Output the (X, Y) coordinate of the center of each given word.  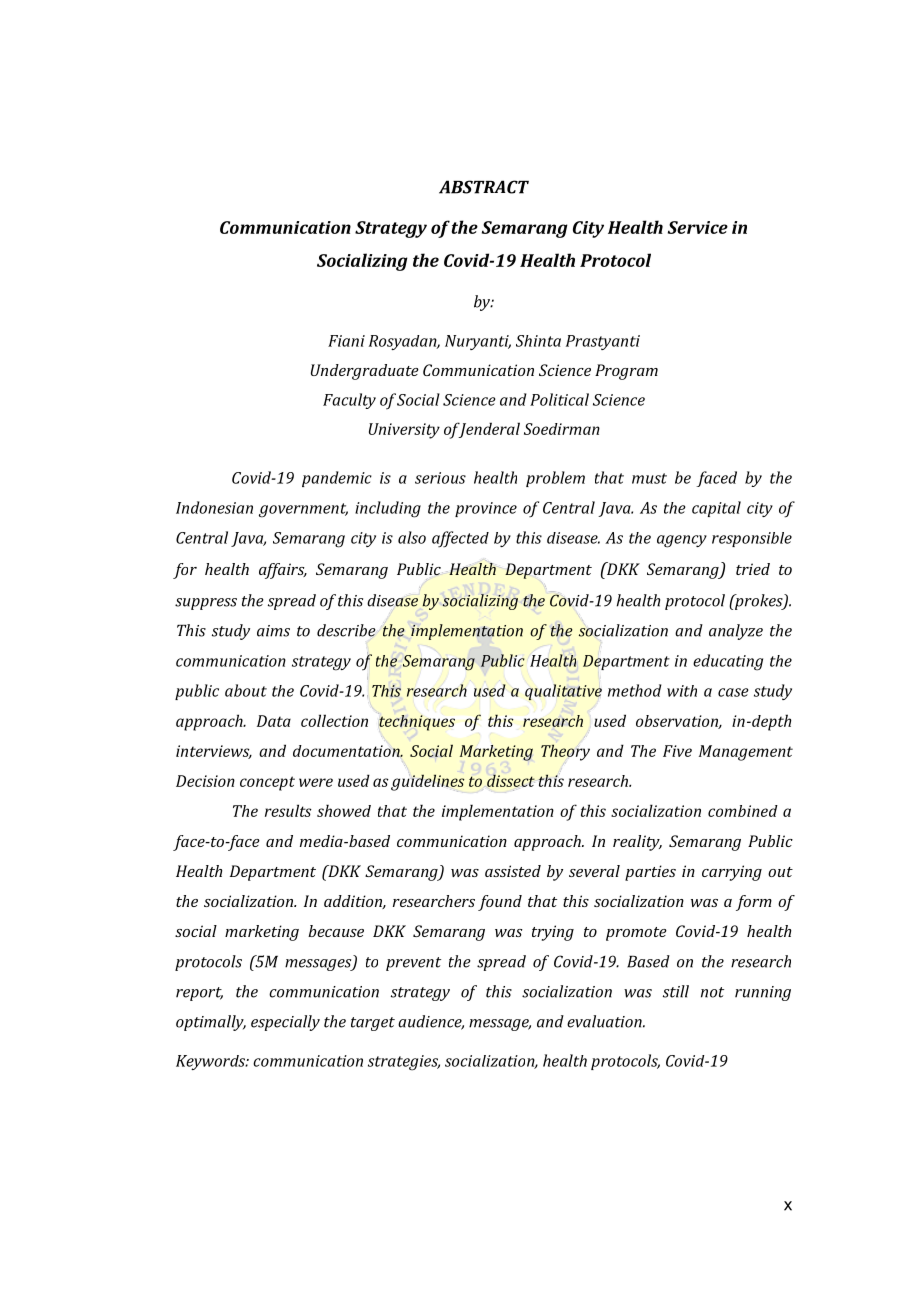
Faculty (349, 401)
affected (460, 539)
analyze (736, 632)
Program (626, 372)
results (288, 810)
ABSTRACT (484, 187)
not (712, 992)
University (404, 431)
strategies (404, 1063)
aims (273, 631)
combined (743, 811)
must (649, 478)
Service (698, 227)
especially (285, 1023)
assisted (513, 871)
